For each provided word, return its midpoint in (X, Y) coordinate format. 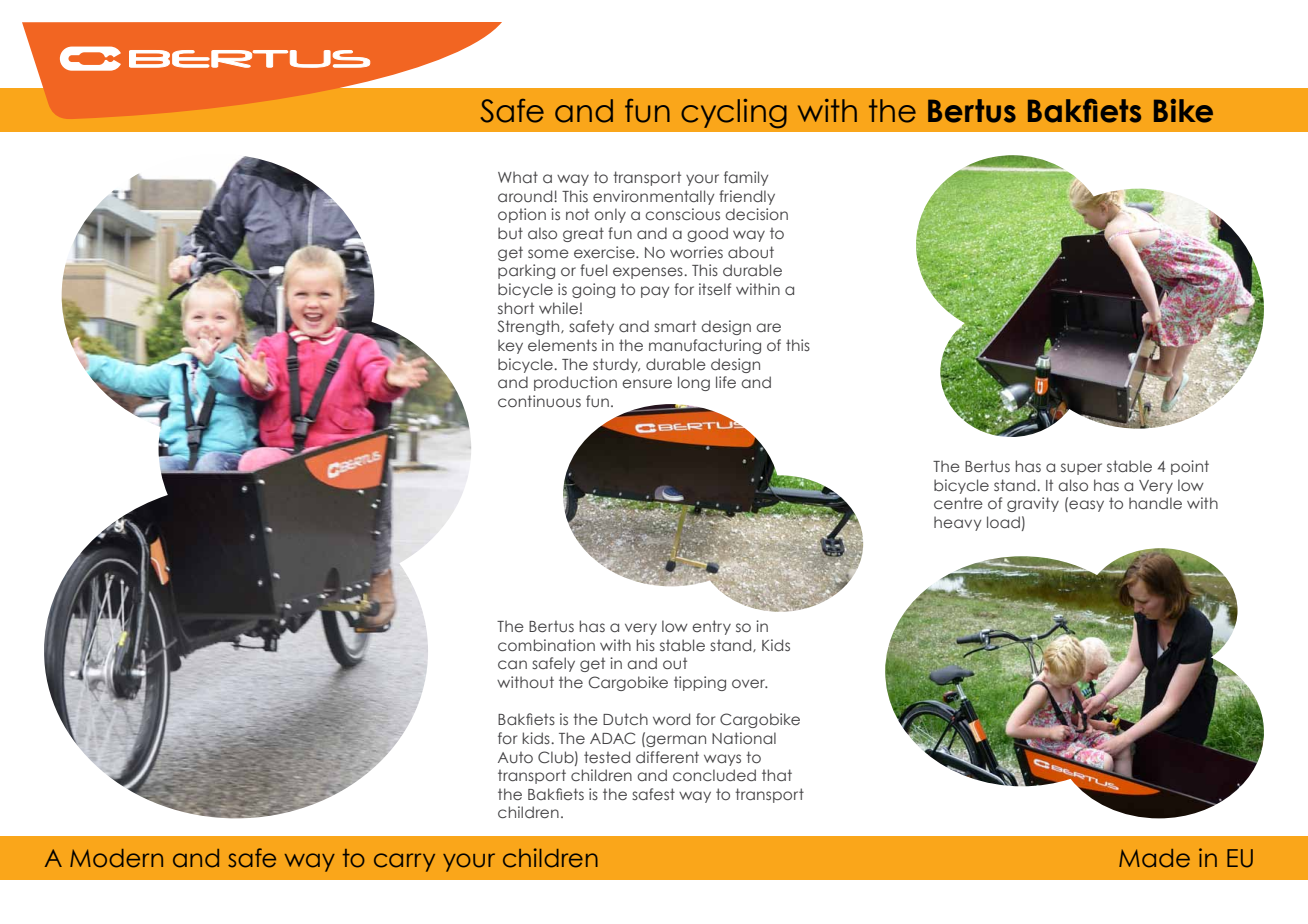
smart (675, 326)
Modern (116, 858)
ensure (647, 383)
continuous (539, 401)
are (769, 327)
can (512, 664)
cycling (734, 114)
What (518, 177)
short (516, 308)
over (750, 683)
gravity (1033, 504)
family (746, 178)
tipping (700, 683)
